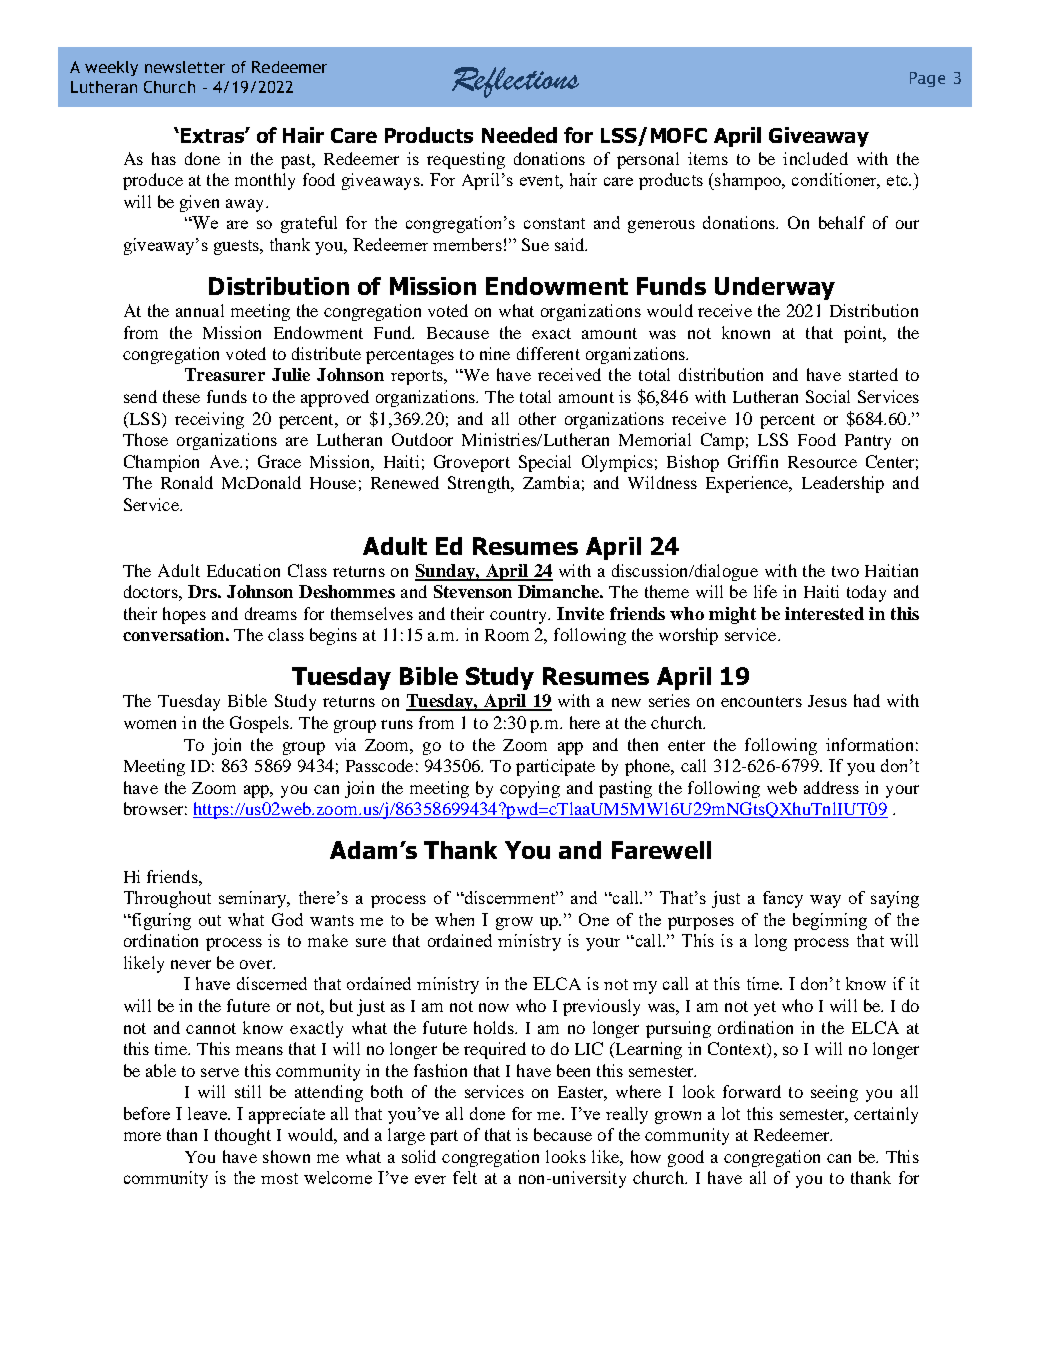 The width and height of the screenshot is (1042, 1349). I want to click on when, so click(454, 919).
